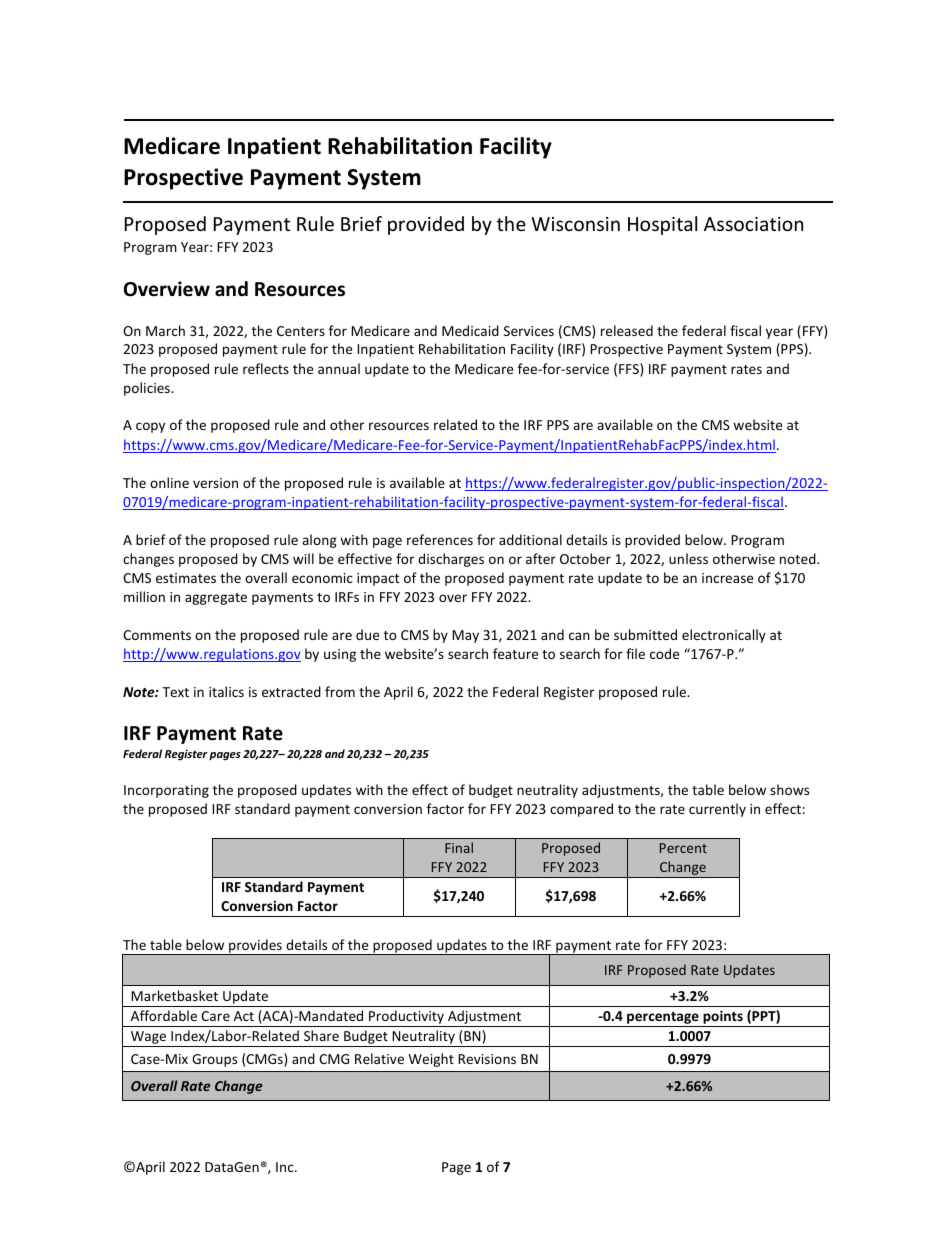 The width and height of the image is (952, 1233). Describe the element at coordinates (723, 1018) in the image. I see `points` at that location.
